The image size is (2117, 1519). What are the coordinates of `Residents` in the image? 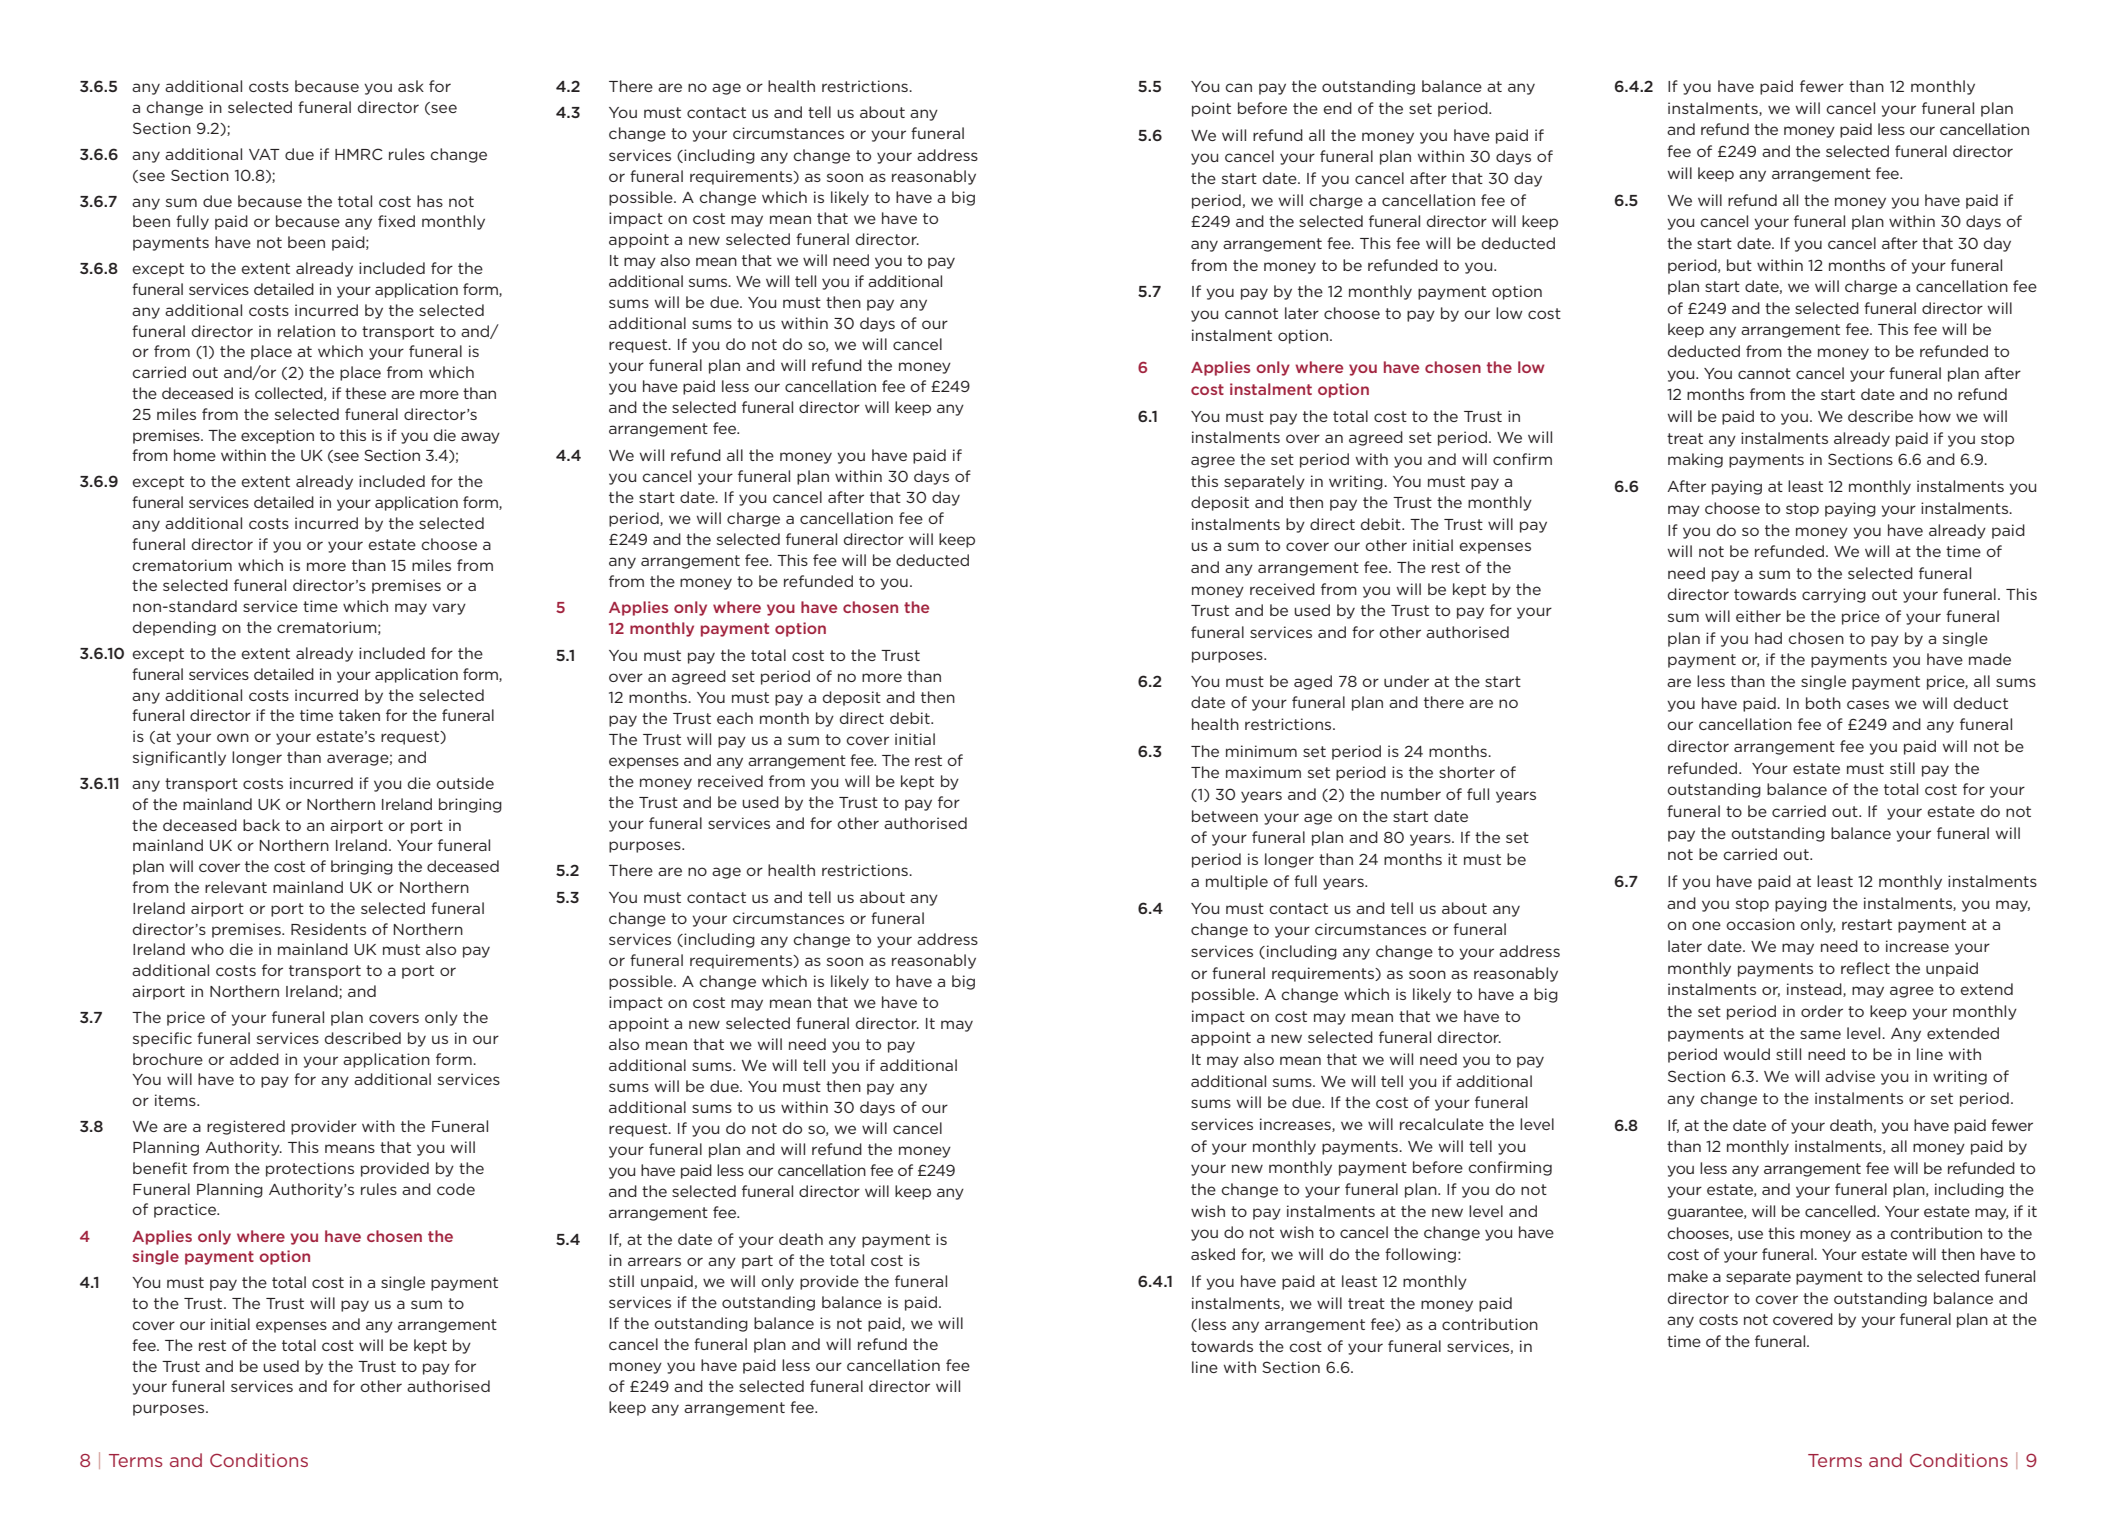 It's located at (328, 929).
